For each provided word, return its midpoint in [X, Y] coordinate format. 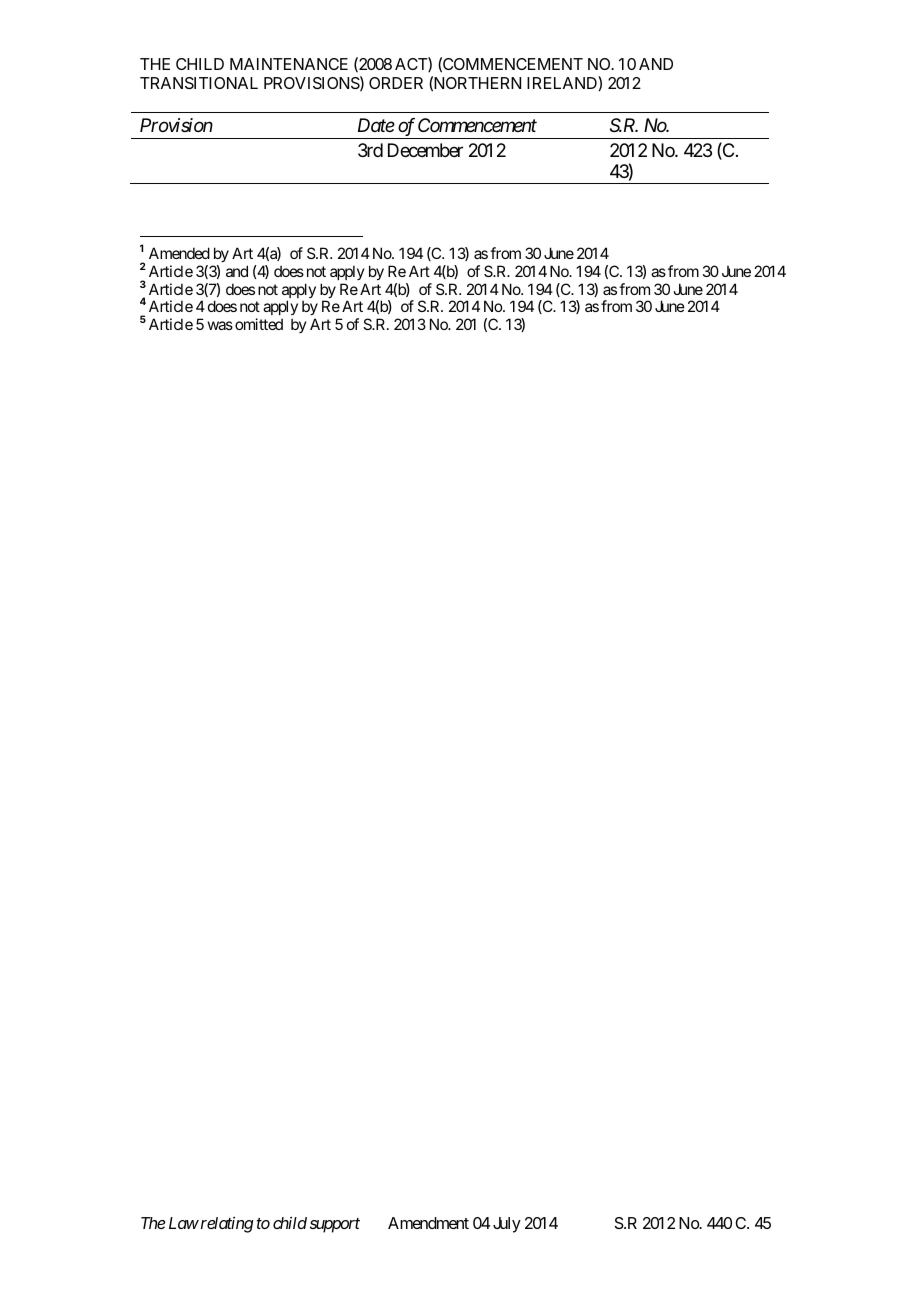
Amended [179, 253]
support [335, 1225]
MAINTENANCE [289, 64]
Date [376, 125]
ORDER [396, 83]
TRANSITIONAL [199, 83]
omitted [259, 324]
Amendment [428, 1223]
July [507, 1225]
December [425, 150]
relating [227, 1224]
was [220, 325]
